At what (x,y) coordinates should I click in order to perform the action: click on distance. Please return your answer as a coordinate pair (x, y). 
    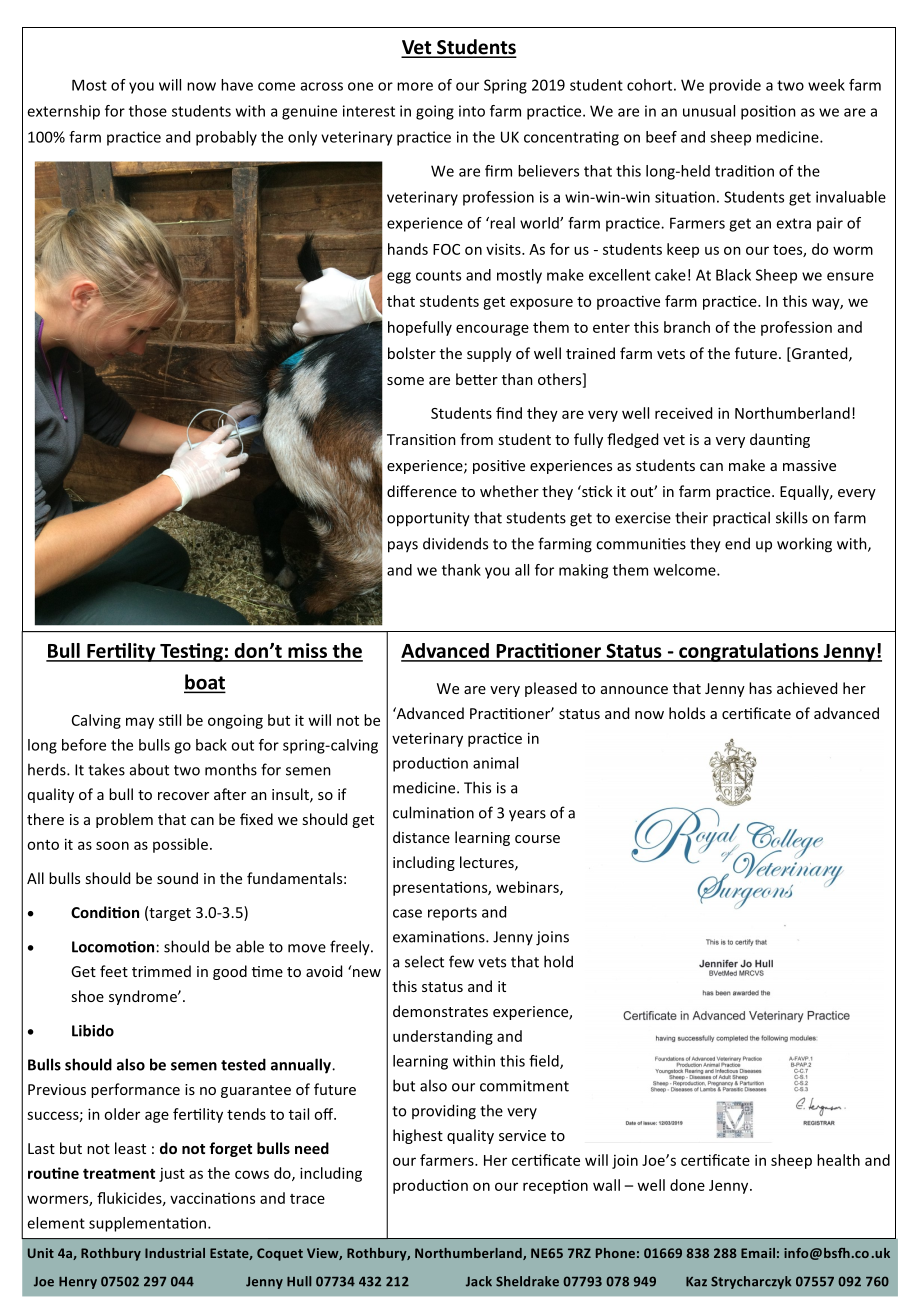
    Looking at the image, I should click on (421, 837).
